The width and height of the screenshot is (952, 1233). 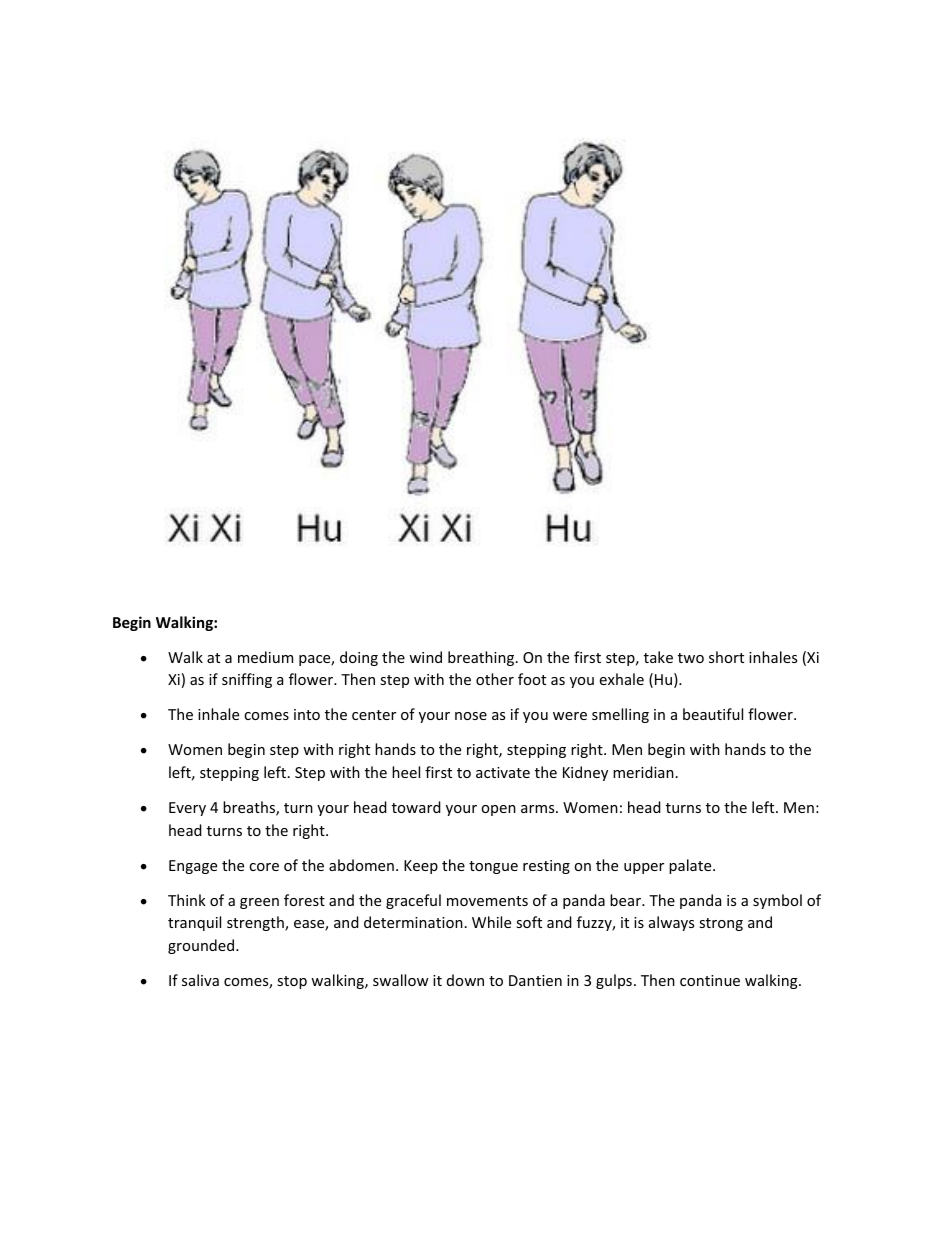 I want to click on palate, so click(x=691, y=866).
